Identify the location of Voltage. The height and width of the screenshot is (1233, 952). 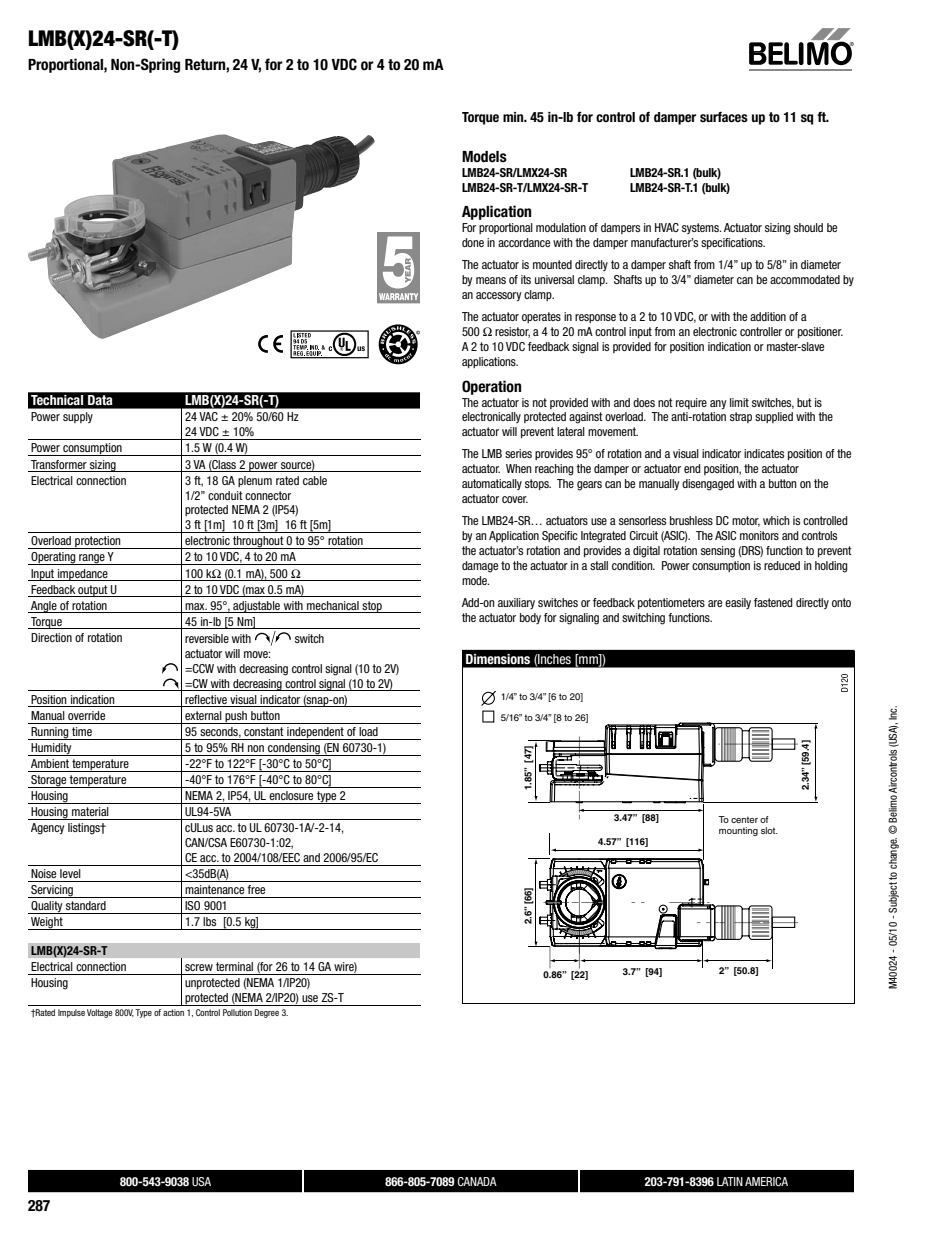
(99, 1013).
